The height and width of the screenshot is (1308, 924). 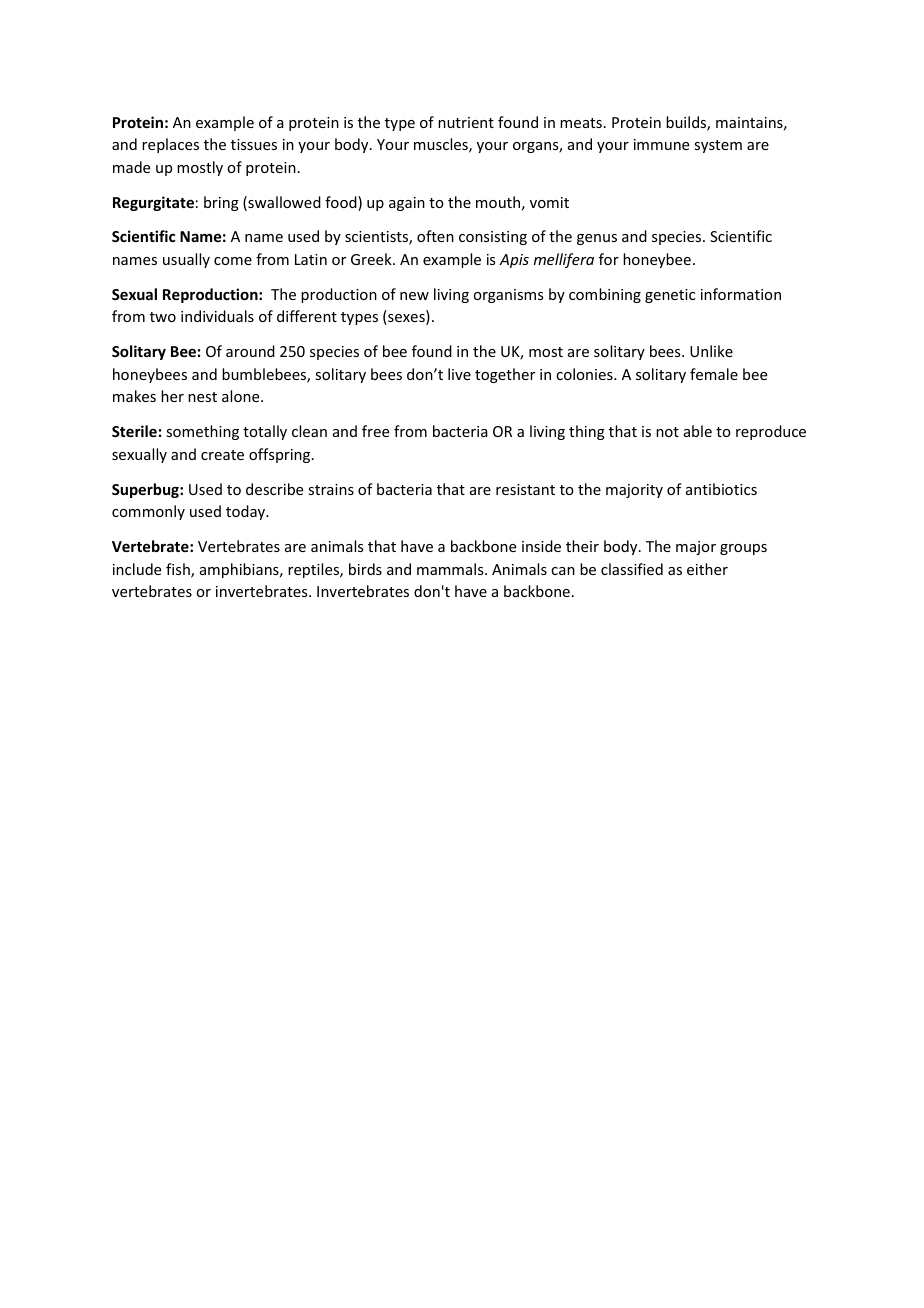 What do you see at coordinates (179, 570) in the screenshot?
I see `fish` at bounding box center [179, 570].
